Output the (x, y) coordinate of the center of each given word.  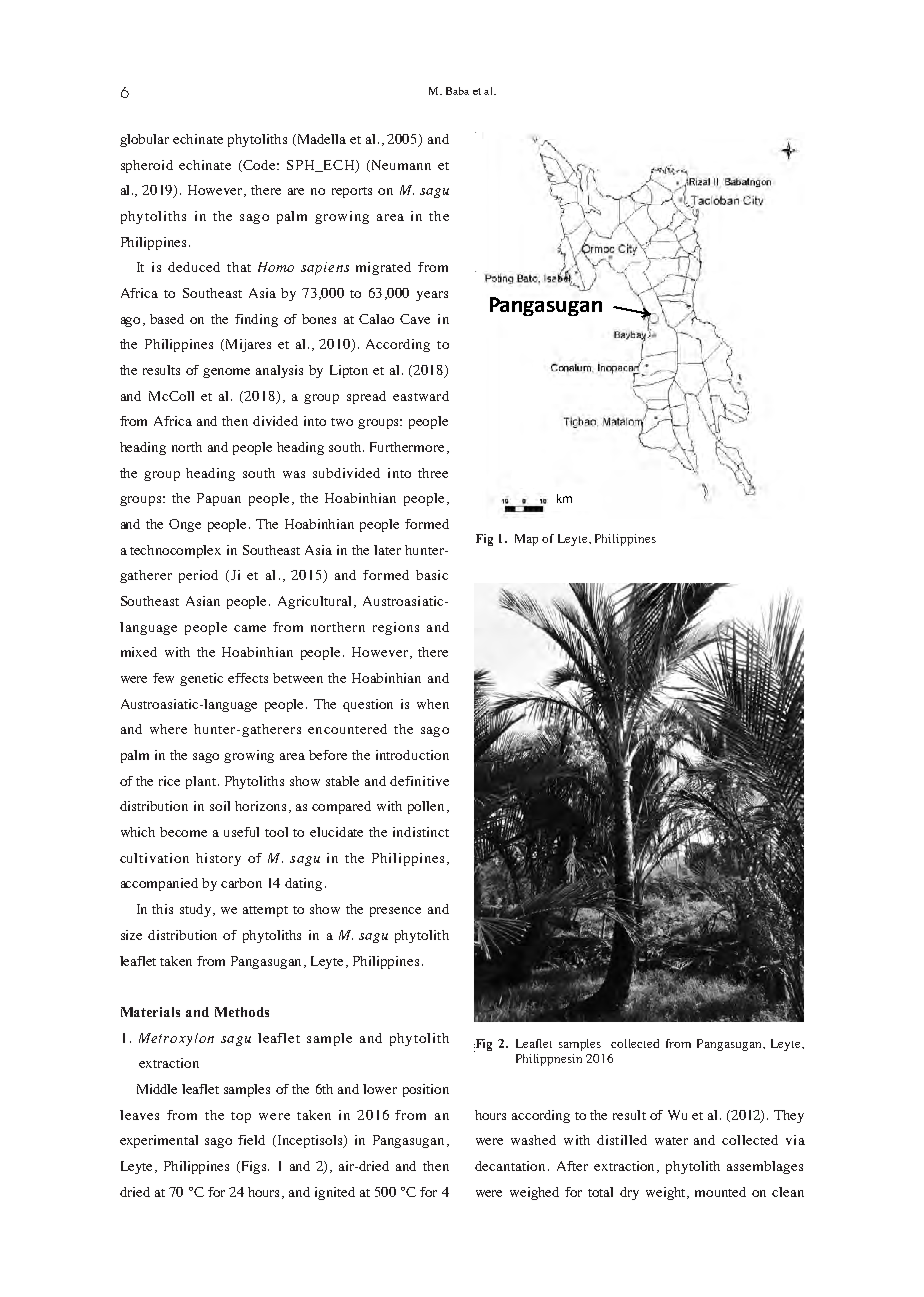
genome (226, 373)
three (433, 473)
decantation (510, 1166)
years (432, 296)
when (433, 704)
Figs (254, 1167)
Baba (457, 91)
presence (395, 912)
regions (396, 628)
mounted (720, 1192)
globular (144, 140)
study (197, 910)
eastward (421, 396)
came (250, 628)
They (789, 1116)
